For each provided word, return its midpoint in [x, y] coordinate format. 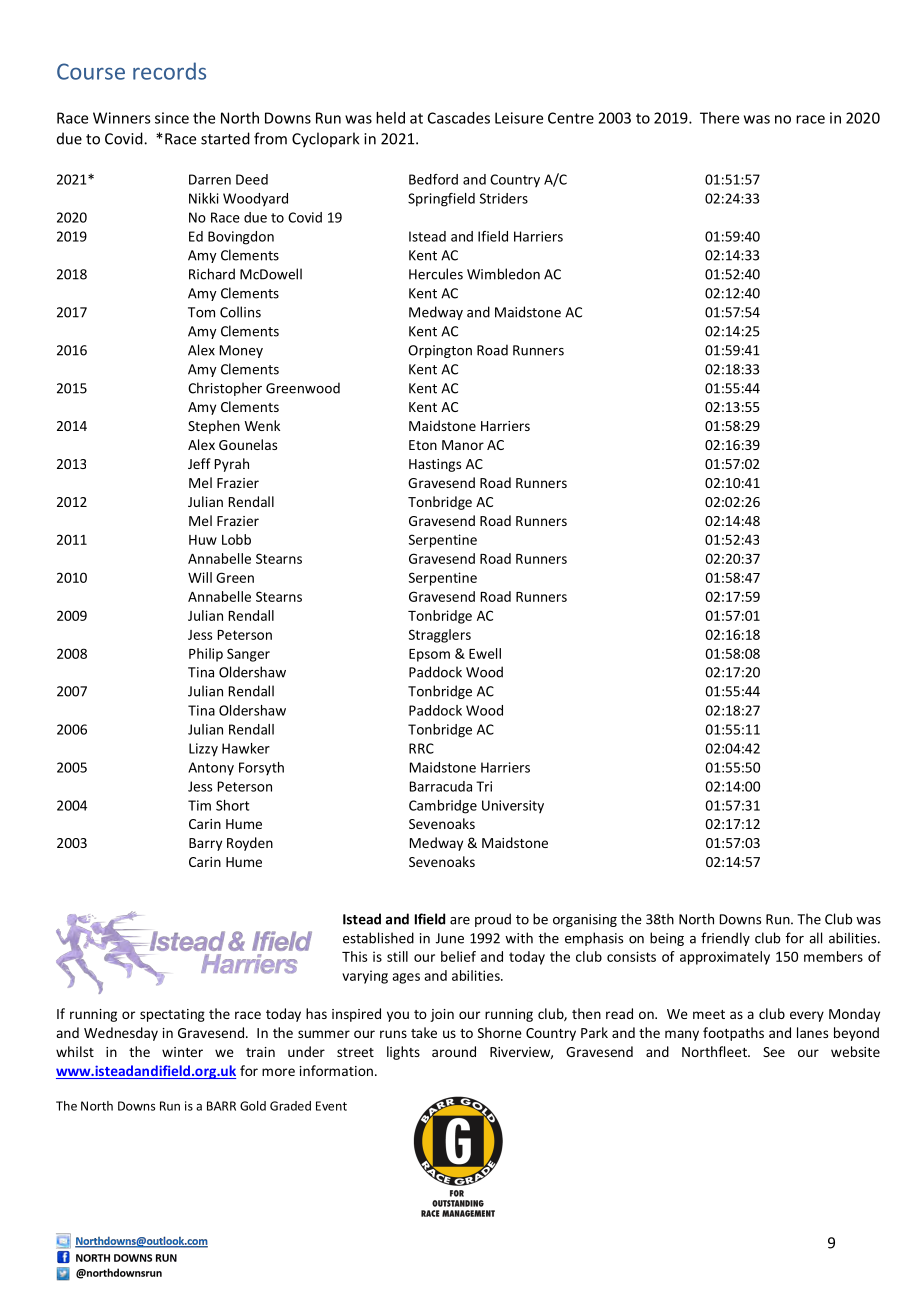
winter [182, 1052]
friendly [725, 939]
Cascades [459, 118]
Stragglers [440, 636]
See [774, 1052]
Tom [201, 312]
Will [200, 577]
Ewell [485, 653]
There [719, 118]
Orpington [440, 351]
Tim [199, 805]
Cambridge [443, 807]
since [172, 118]
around [454, 1051]
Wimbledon [503, 274]
